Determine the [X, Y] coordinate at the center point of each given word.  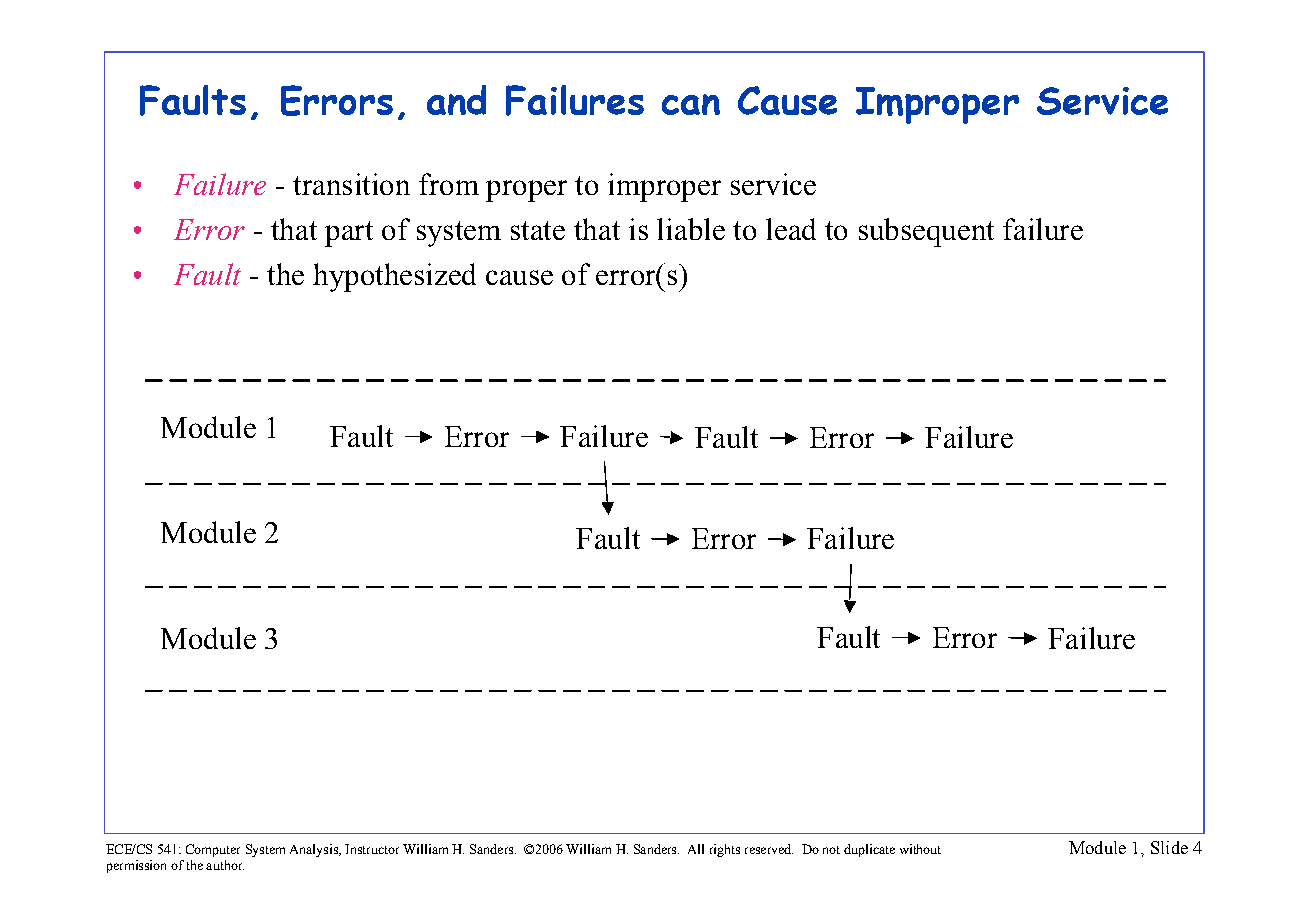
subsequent [926, 232]
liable [691, 229]
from [449, 184]
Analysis [315, 850]
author [225, 865]
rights [725, 850]
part [349, 234]
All [696, 849]
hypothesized [394, 277]
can [691, 104]
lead [791, 229]
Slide [1169, 847]
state [538, 230]
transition [351, 184]
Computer [213, 850]
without [920, 849]
